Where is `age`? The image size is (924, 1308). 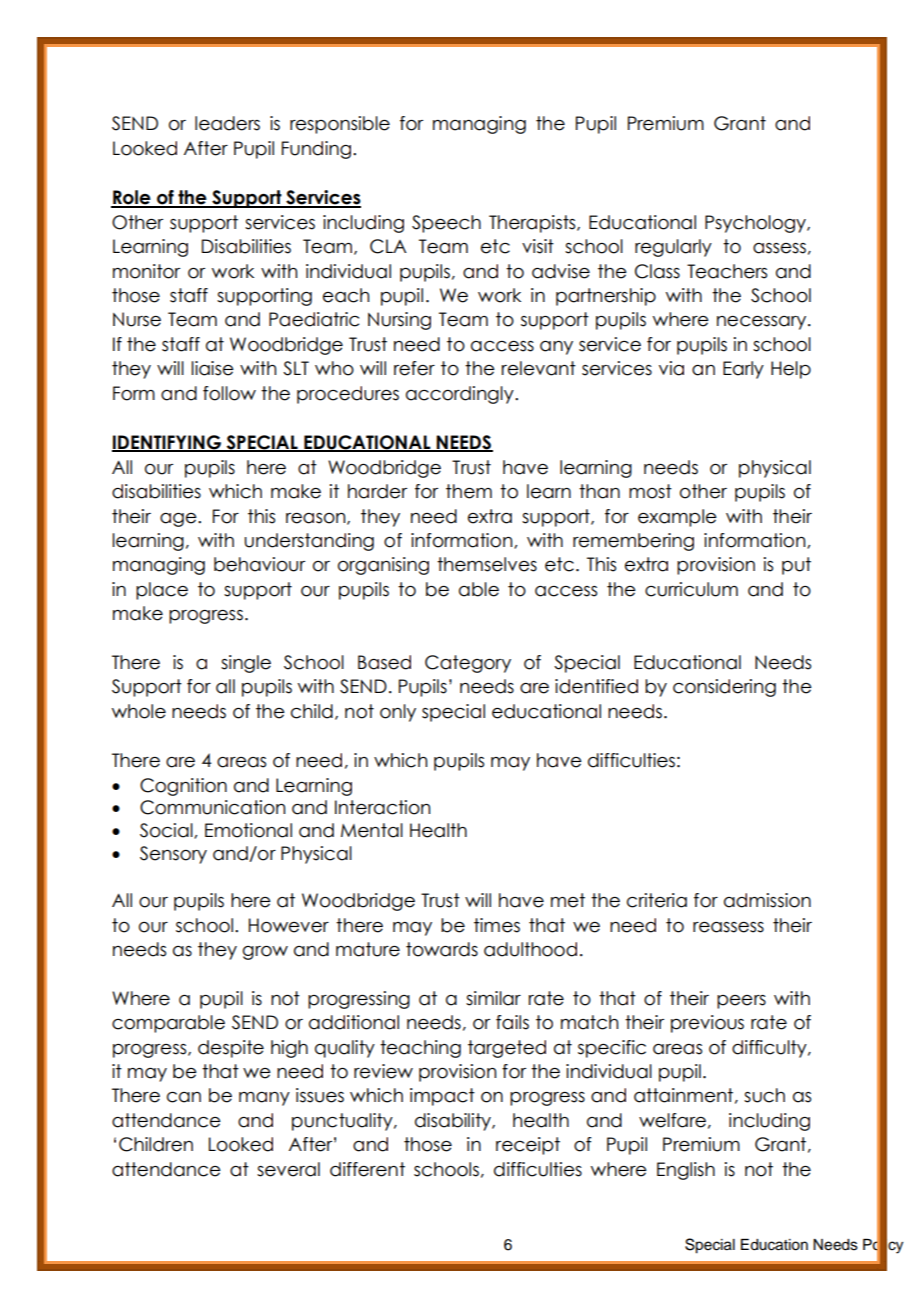
age is located at coordinates (179, 520).
